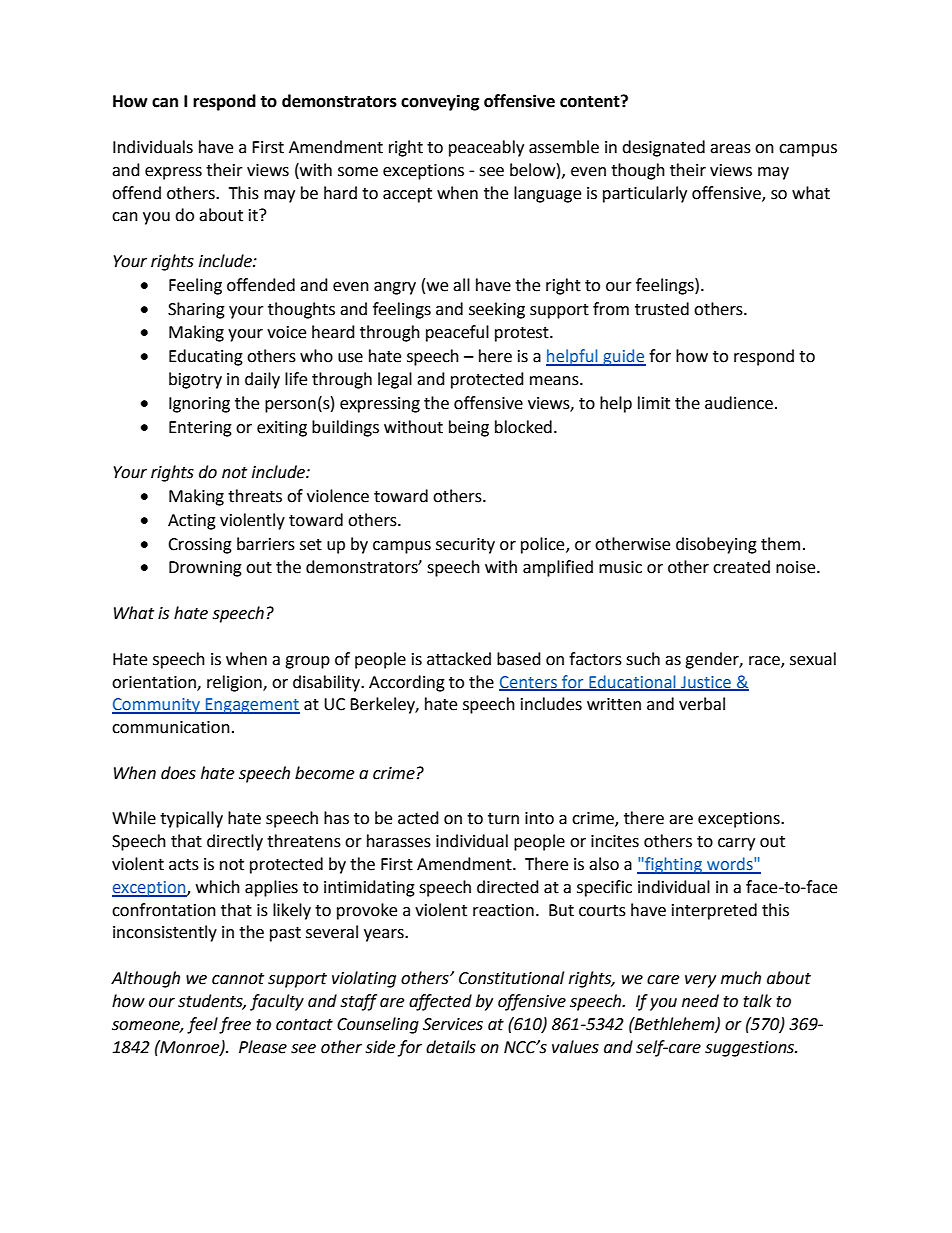 This page has width=952, height=1233. What do you see at coordinates (205, 569) in the page?
I see `Drowning` at bounding box center [205, 569].
